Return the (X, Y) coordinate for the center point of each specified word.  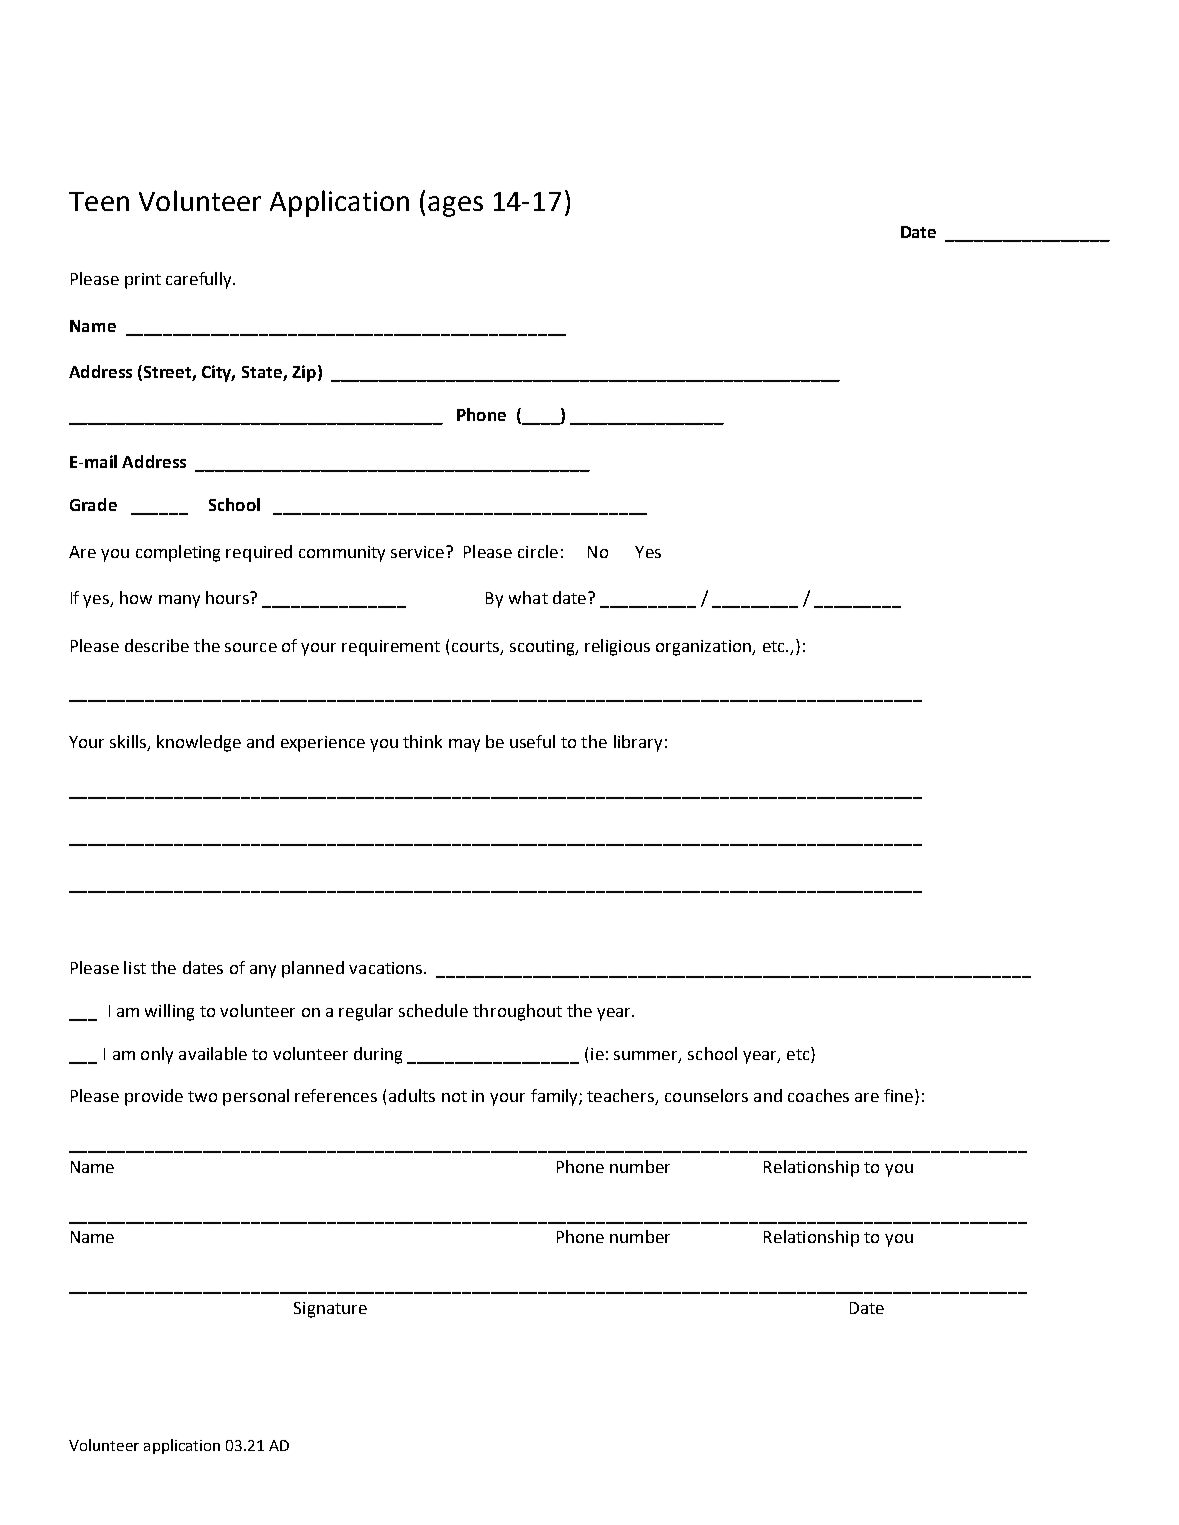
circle (538, 551)
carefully (200, 280)
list (135, 967)
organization (705, 648)
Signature (330, 1310)
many (179, 601)
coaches (818, 1095)
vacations (387, 968)
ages (455, 206)
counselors (706, 1095)
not (454, 1096)
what (528, 597)
